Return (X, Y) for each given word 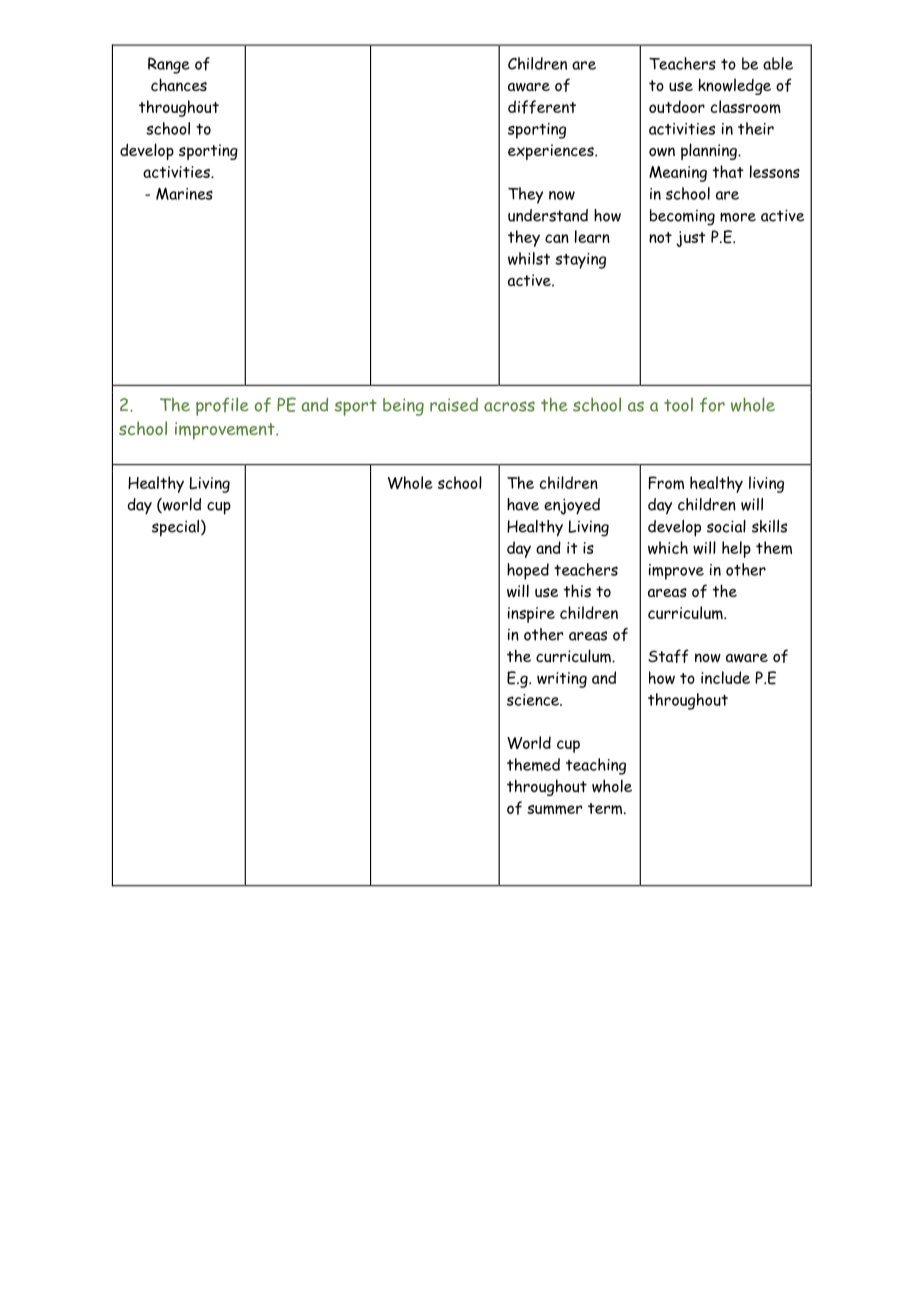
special (177, 528)
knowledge (734, 86)
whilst (529, 258)
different (542, 107)
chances (179, 84)
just (691, 239)
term (606, 808)
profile (222, 406)
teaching (596, 766)
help (736, 549)
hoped (528, 571)
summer (554, 809)
